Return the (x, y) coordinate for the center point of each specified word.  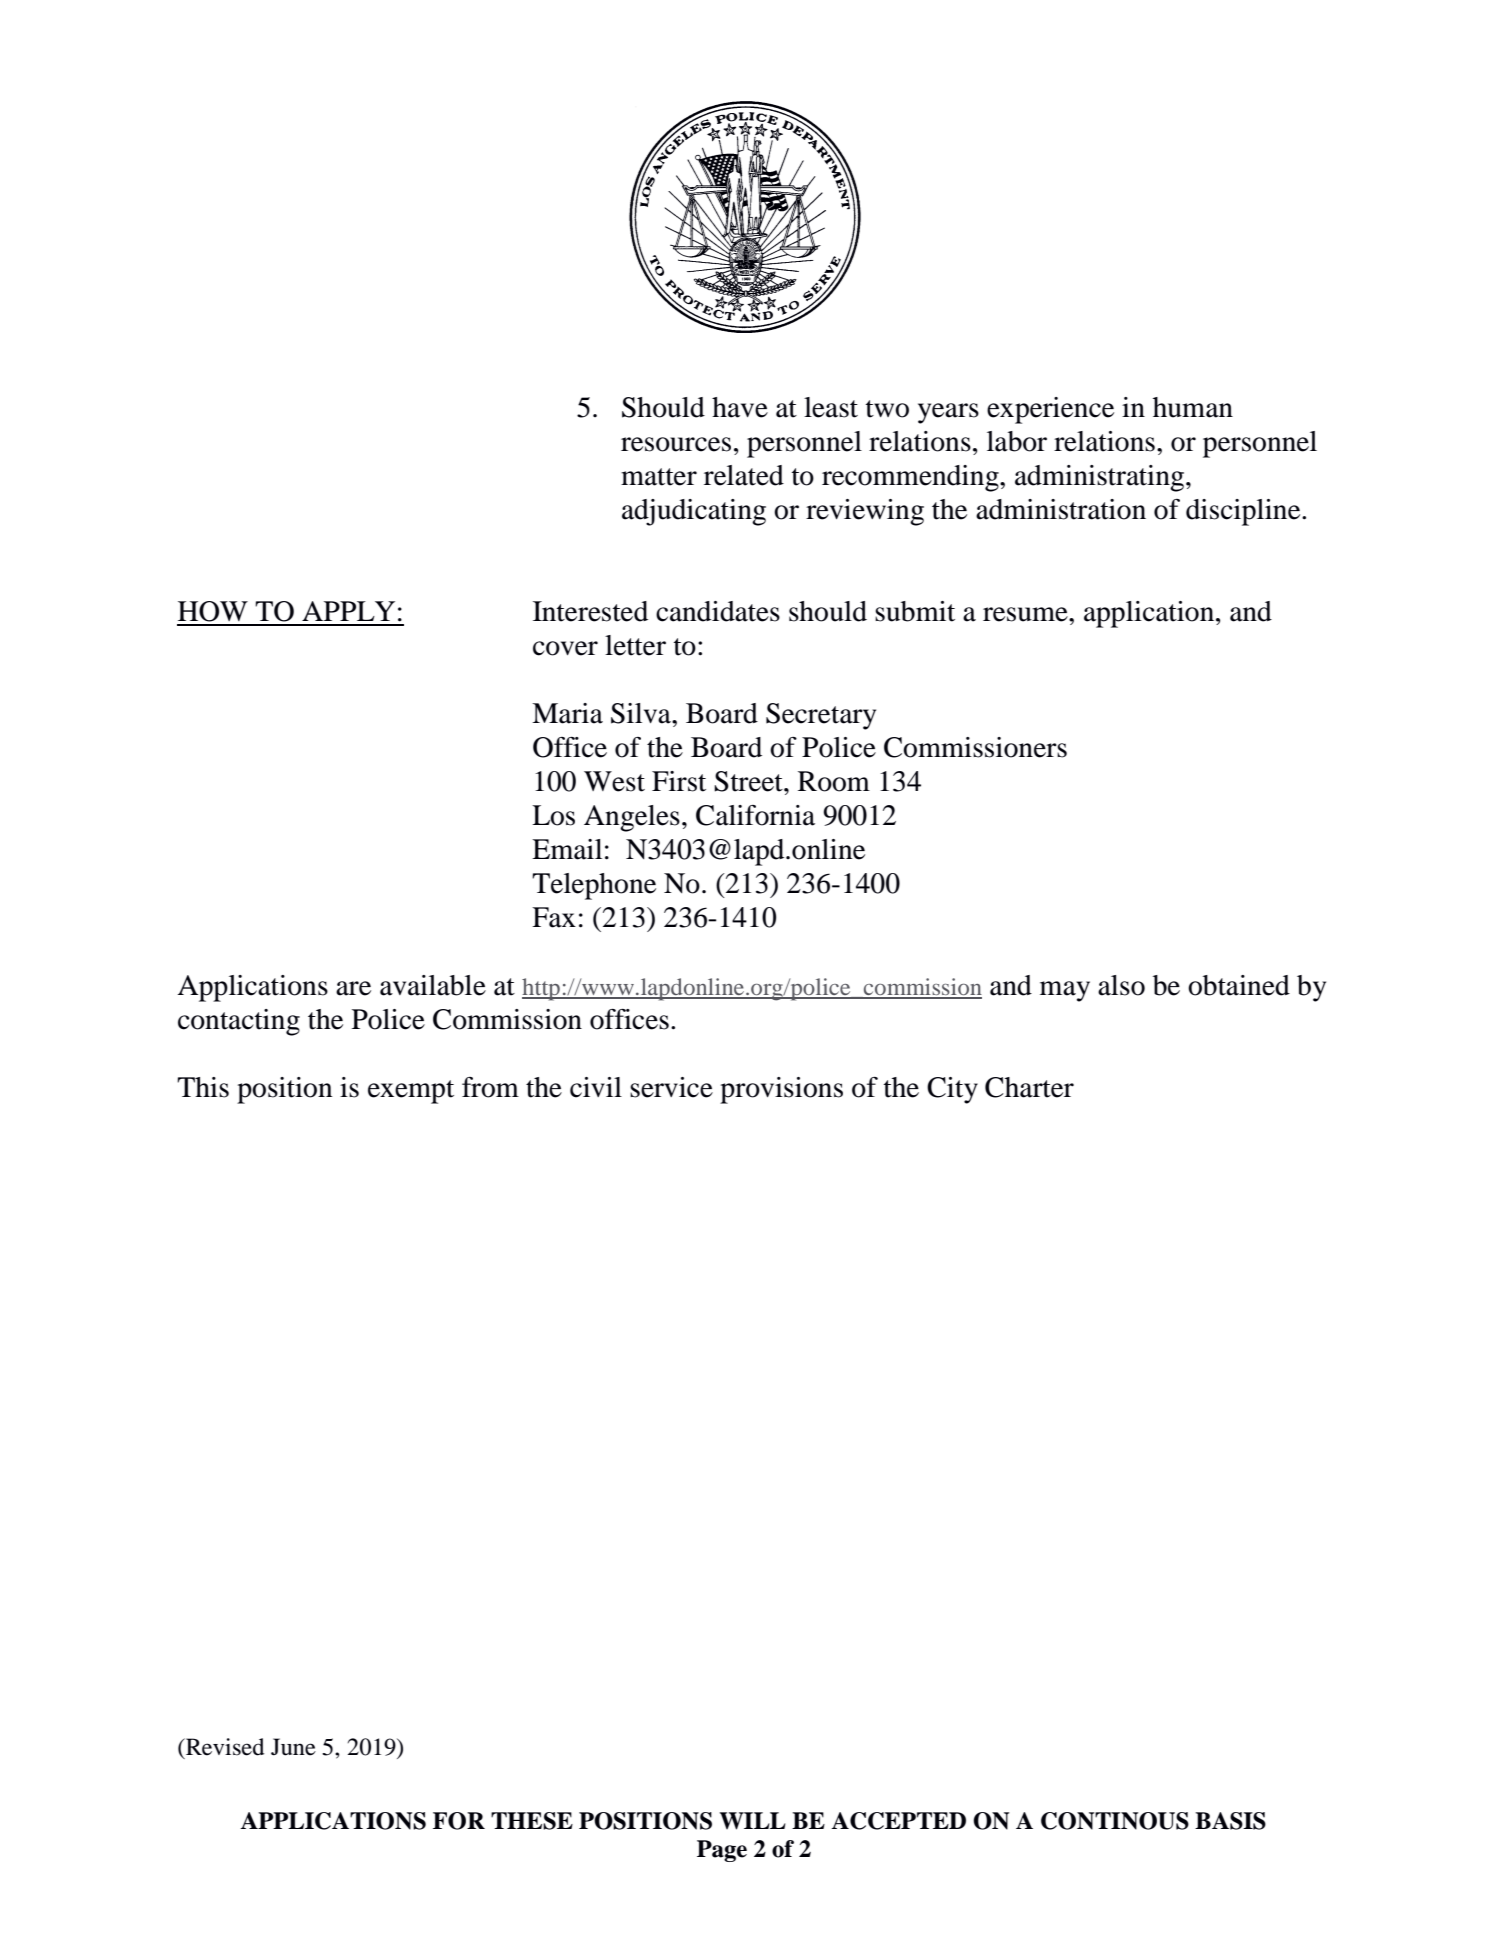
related (744, 475)
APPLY (348, 611)
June (293, 1747)
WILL (753, 1821)
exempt (411, 1092)
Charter (1029, 1087)
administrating (1101, 478)
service (671, 1087)
